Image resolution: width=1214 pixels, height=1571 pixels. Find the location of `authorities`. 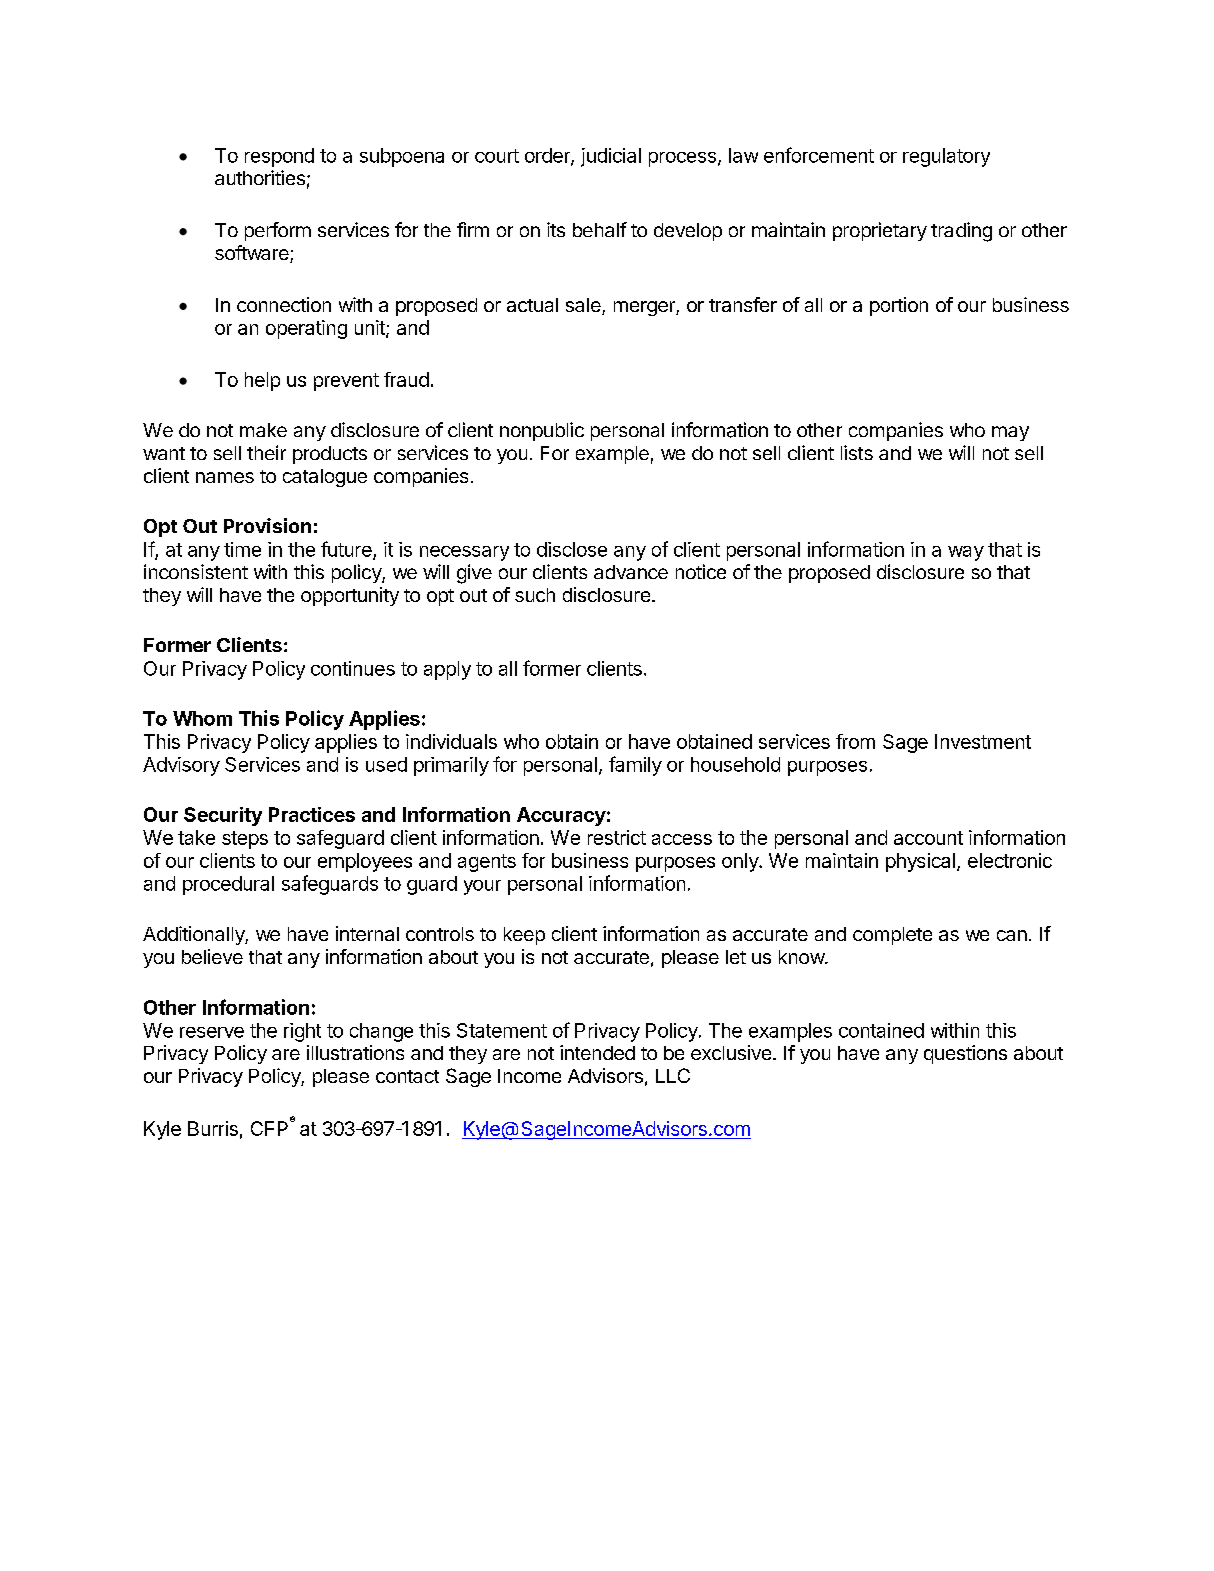

authorities is located at coordinates (260, 177).
